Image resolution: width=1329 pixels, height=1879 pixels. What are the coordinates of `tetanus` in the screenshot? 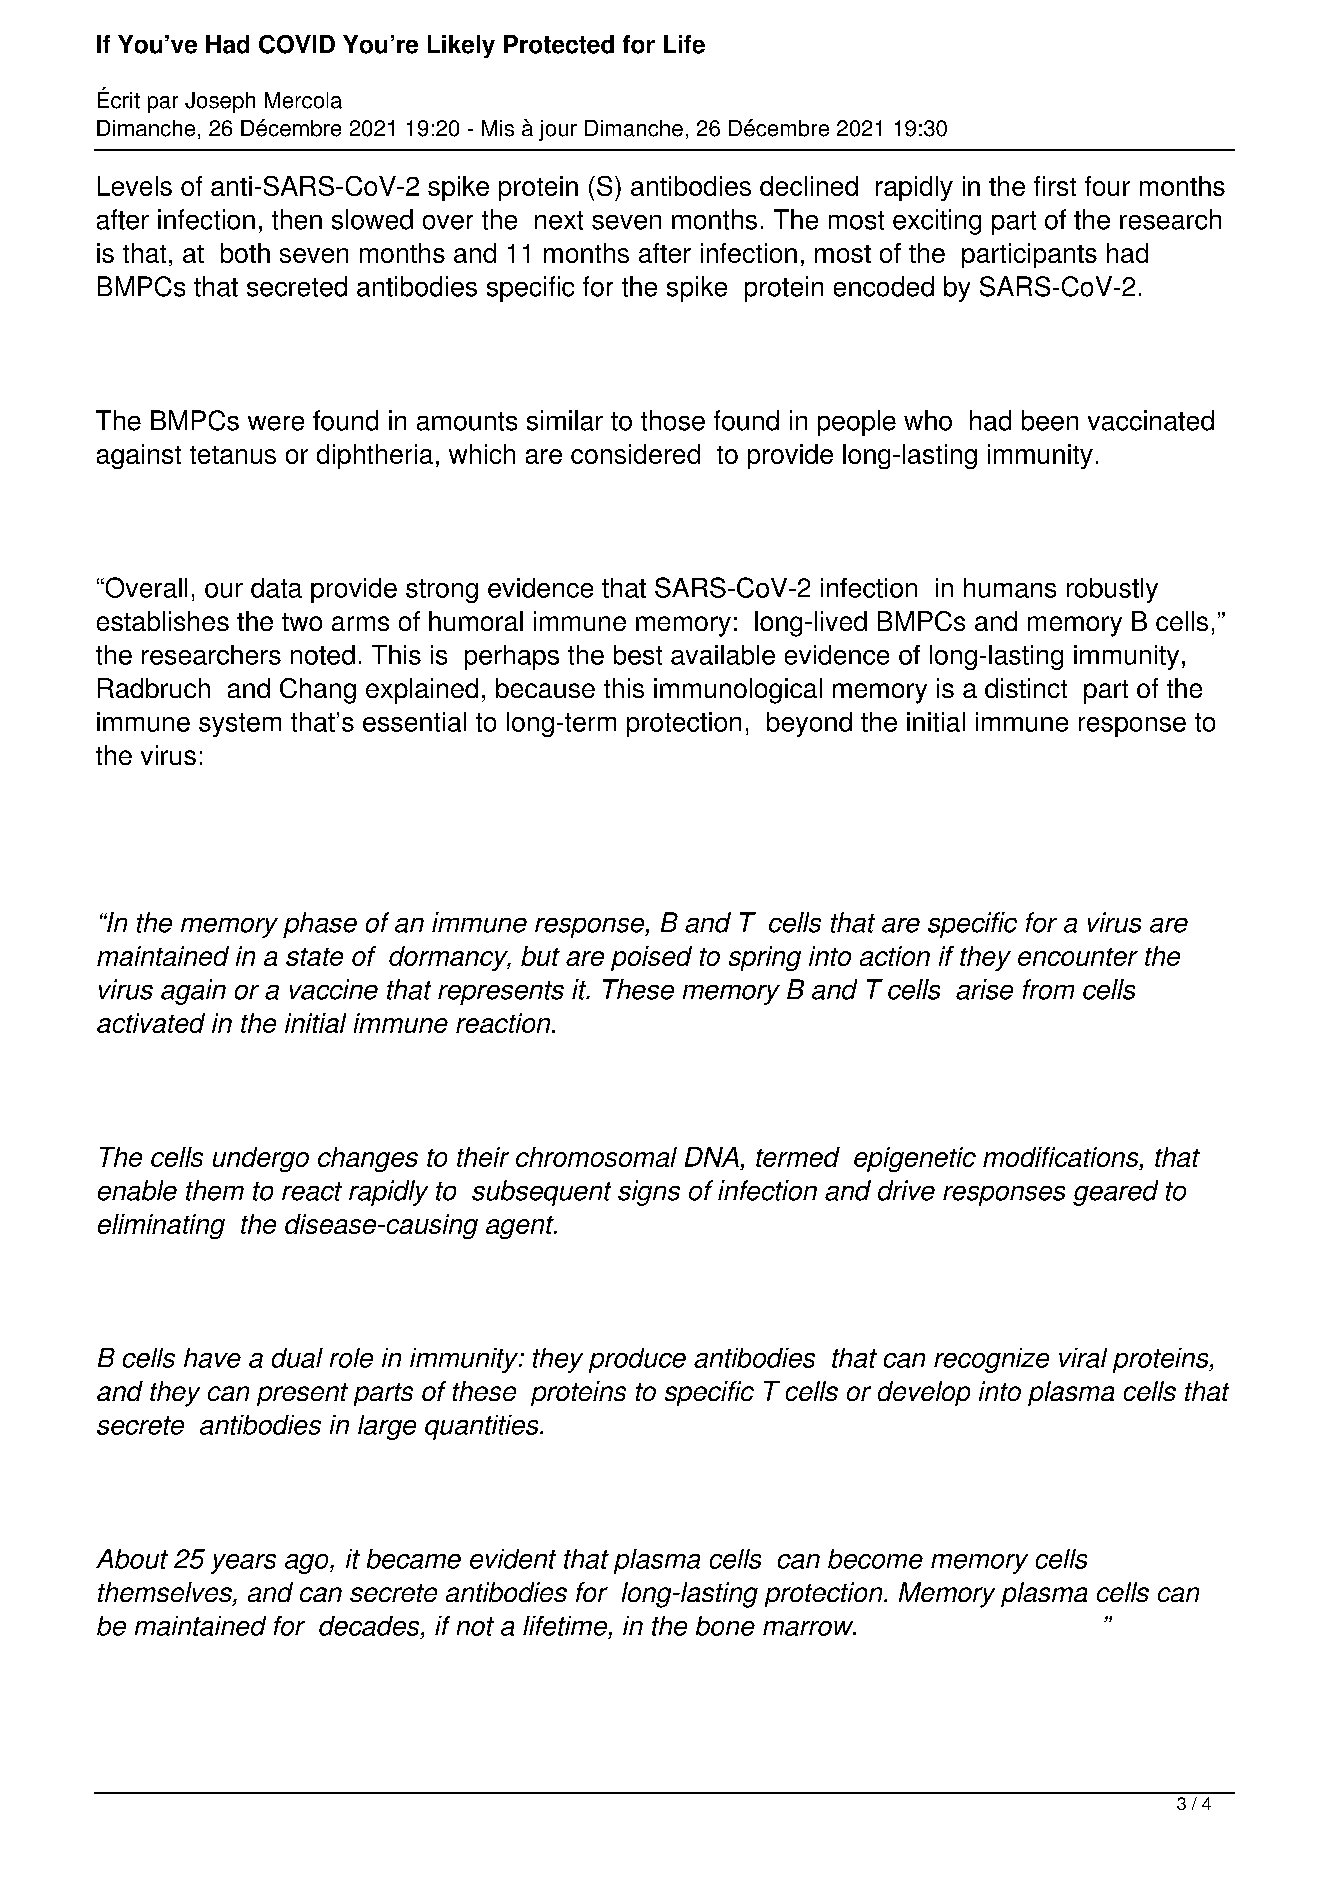 It's located at (233, 455).
